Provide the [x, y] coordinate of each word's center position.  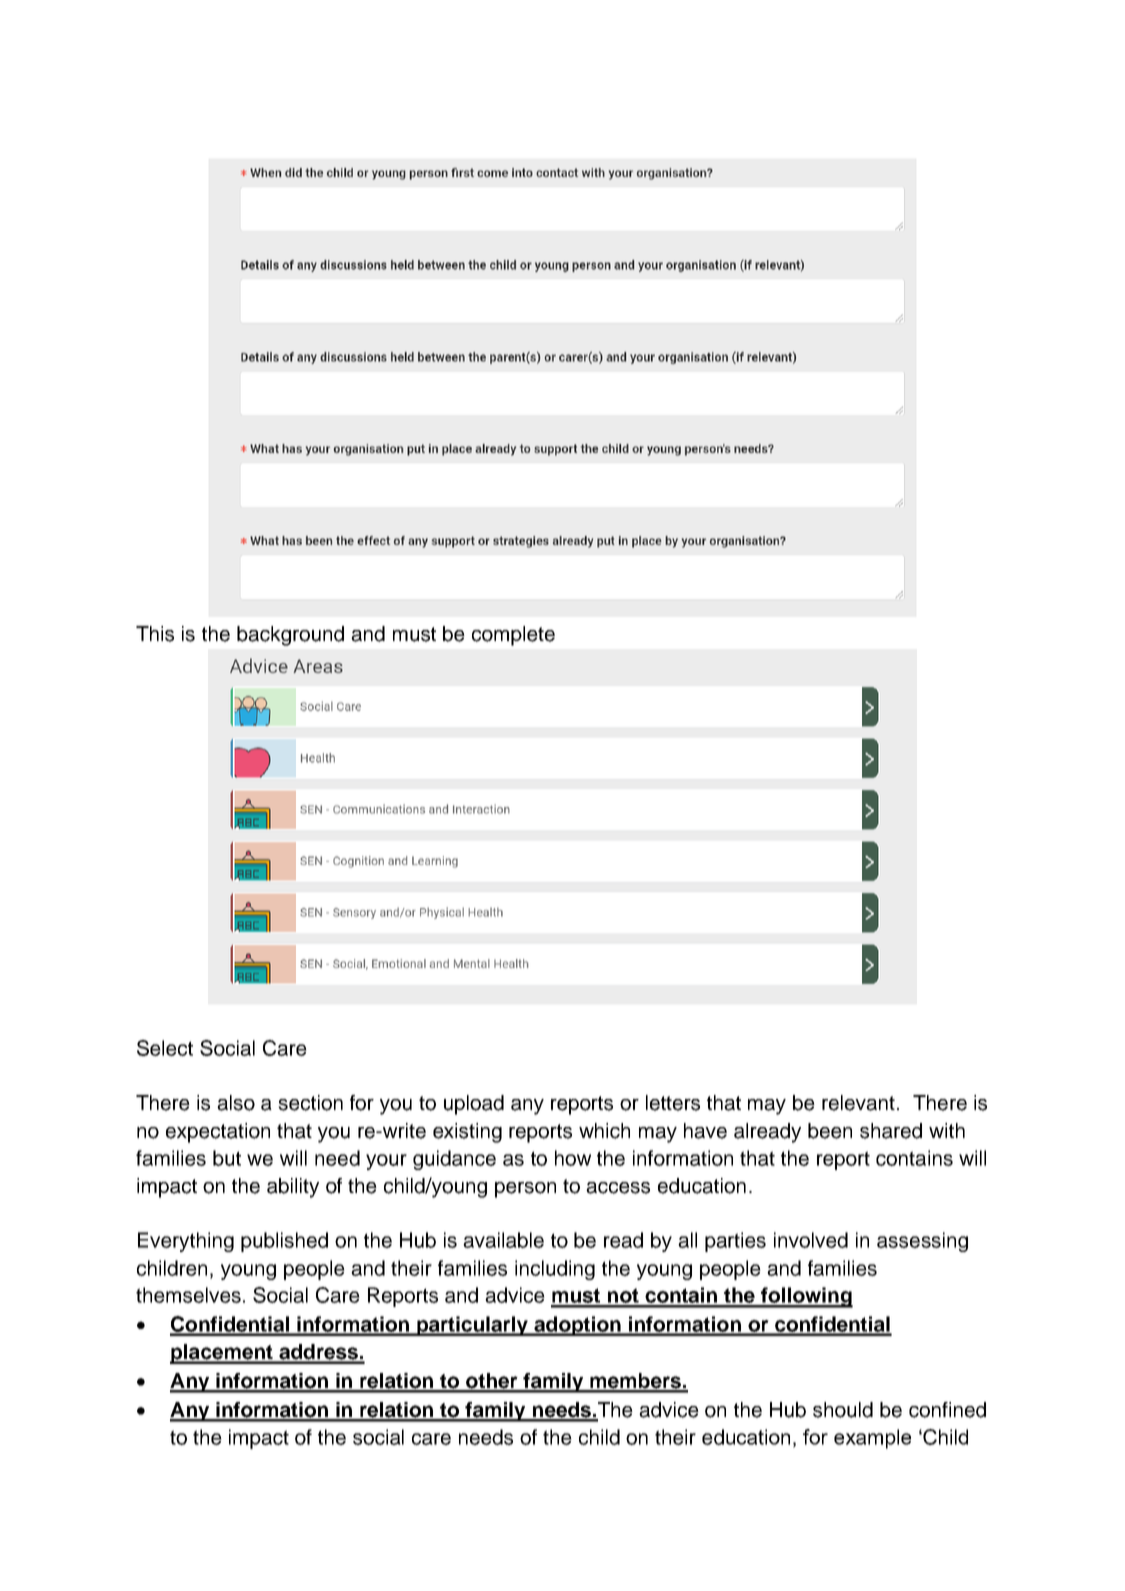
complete [513, 636]
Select [165, 1048]
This [155, 634]
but [227, 1158]
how [573, 1158]
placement [222, 1354]
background [290, 636]
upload [474, 1105]
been [830, 1131]
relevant [858, 1103]
